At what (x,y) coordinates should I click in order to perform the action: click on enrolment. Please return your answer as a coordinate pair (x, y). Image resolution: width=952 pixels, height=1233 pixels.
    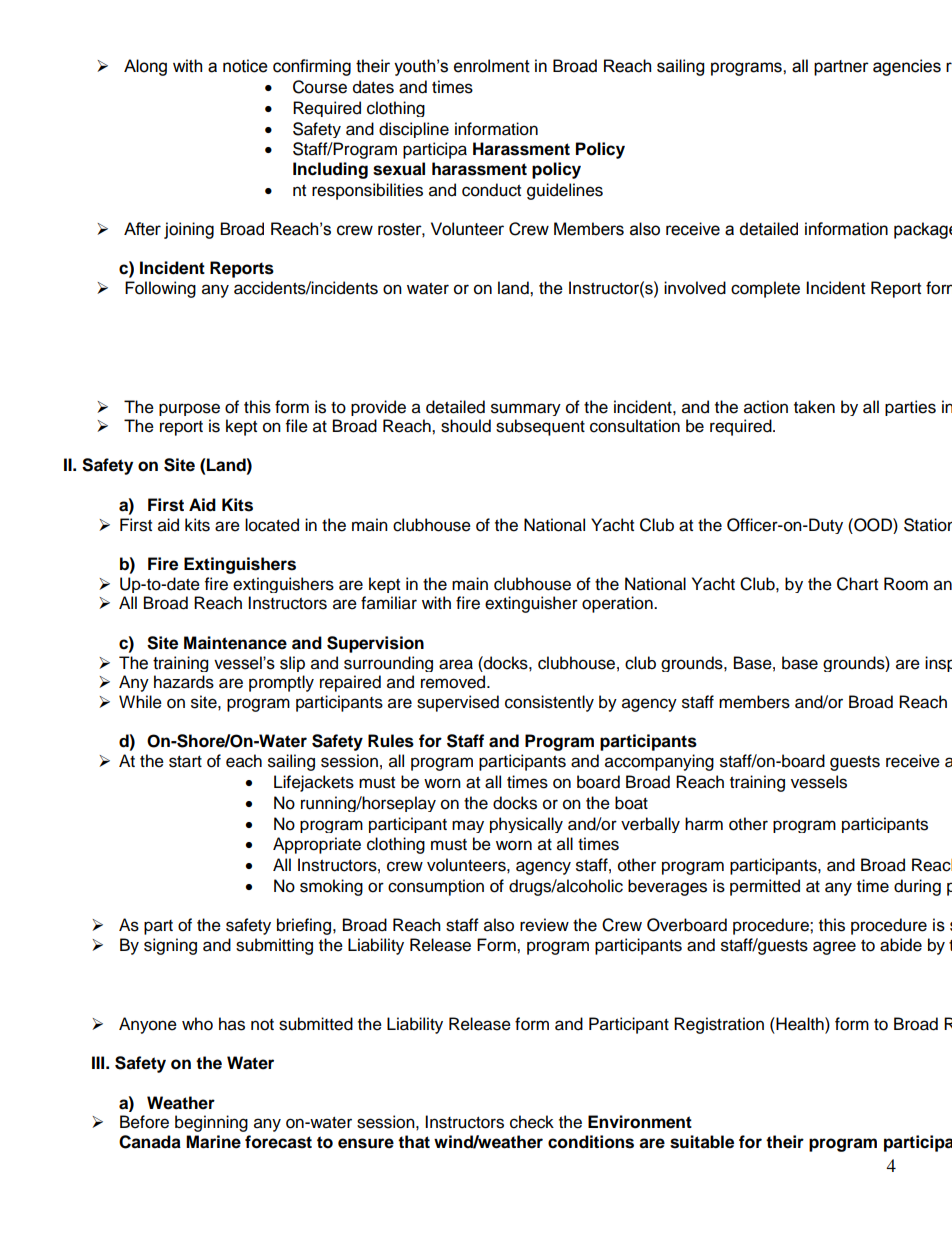
    Looking at the image, I should click on (492, 66).
